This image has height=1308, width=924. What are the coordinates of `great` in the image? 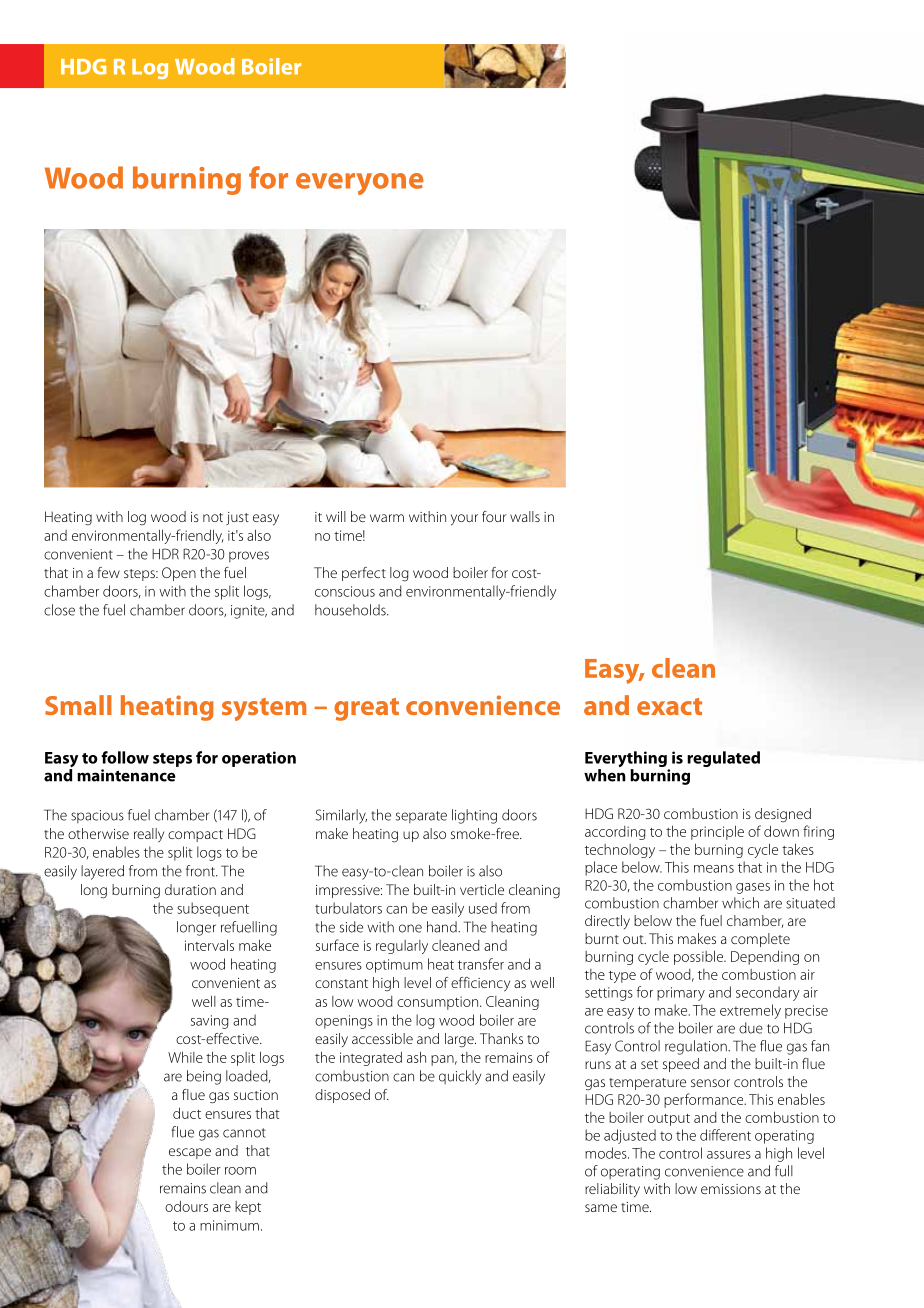 It's located at (366, 709).
